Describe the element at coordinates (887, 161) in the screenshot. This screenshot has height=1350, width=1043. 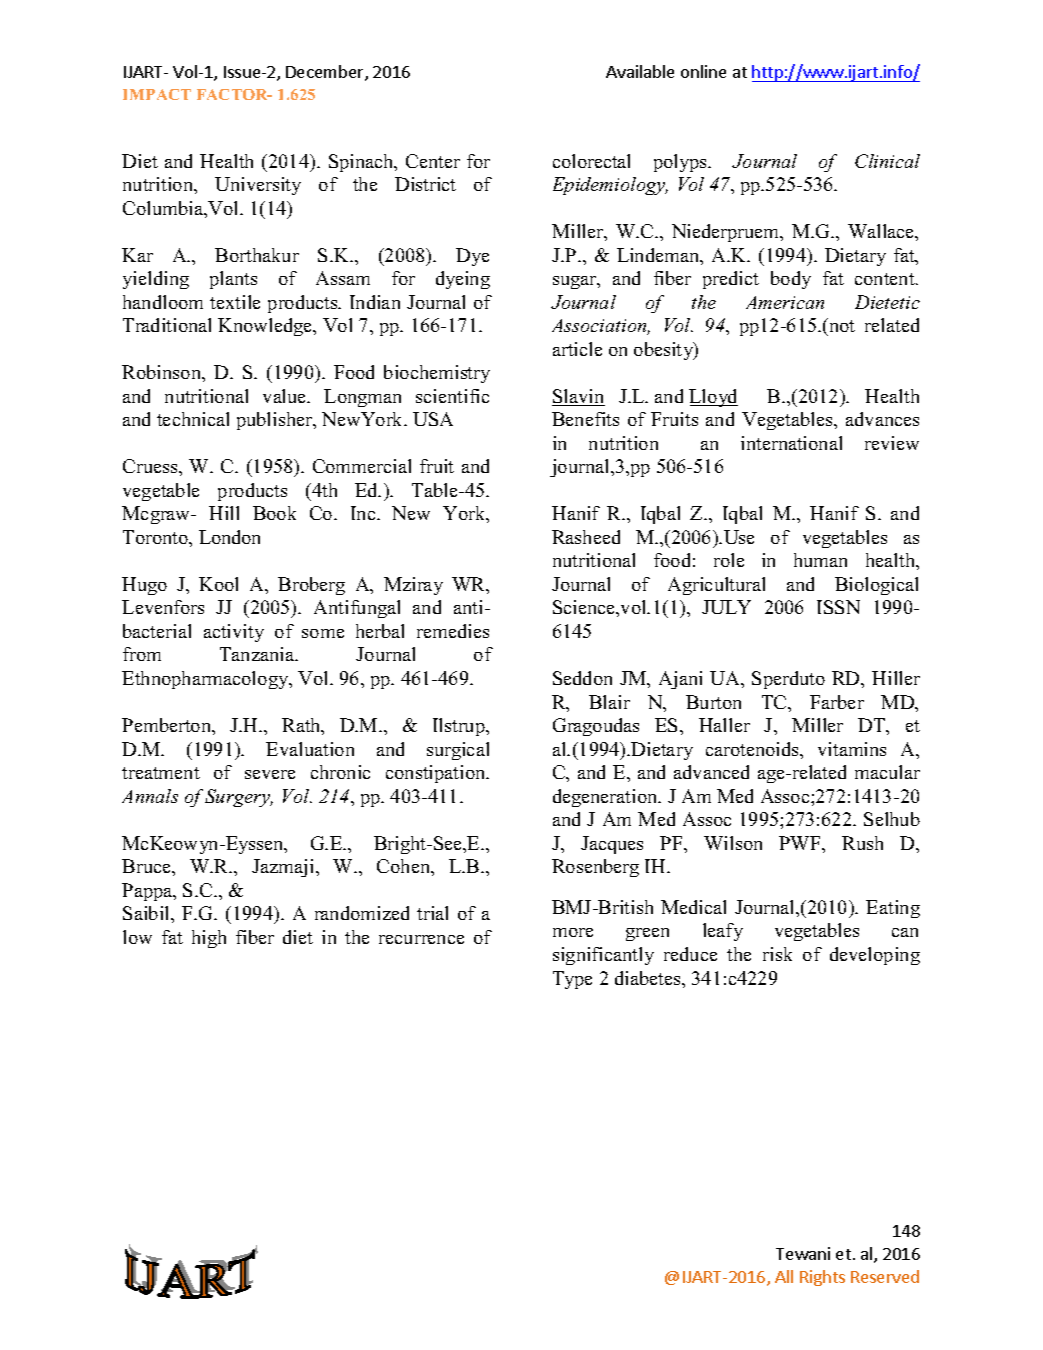
I see `Clinical` at that location.
